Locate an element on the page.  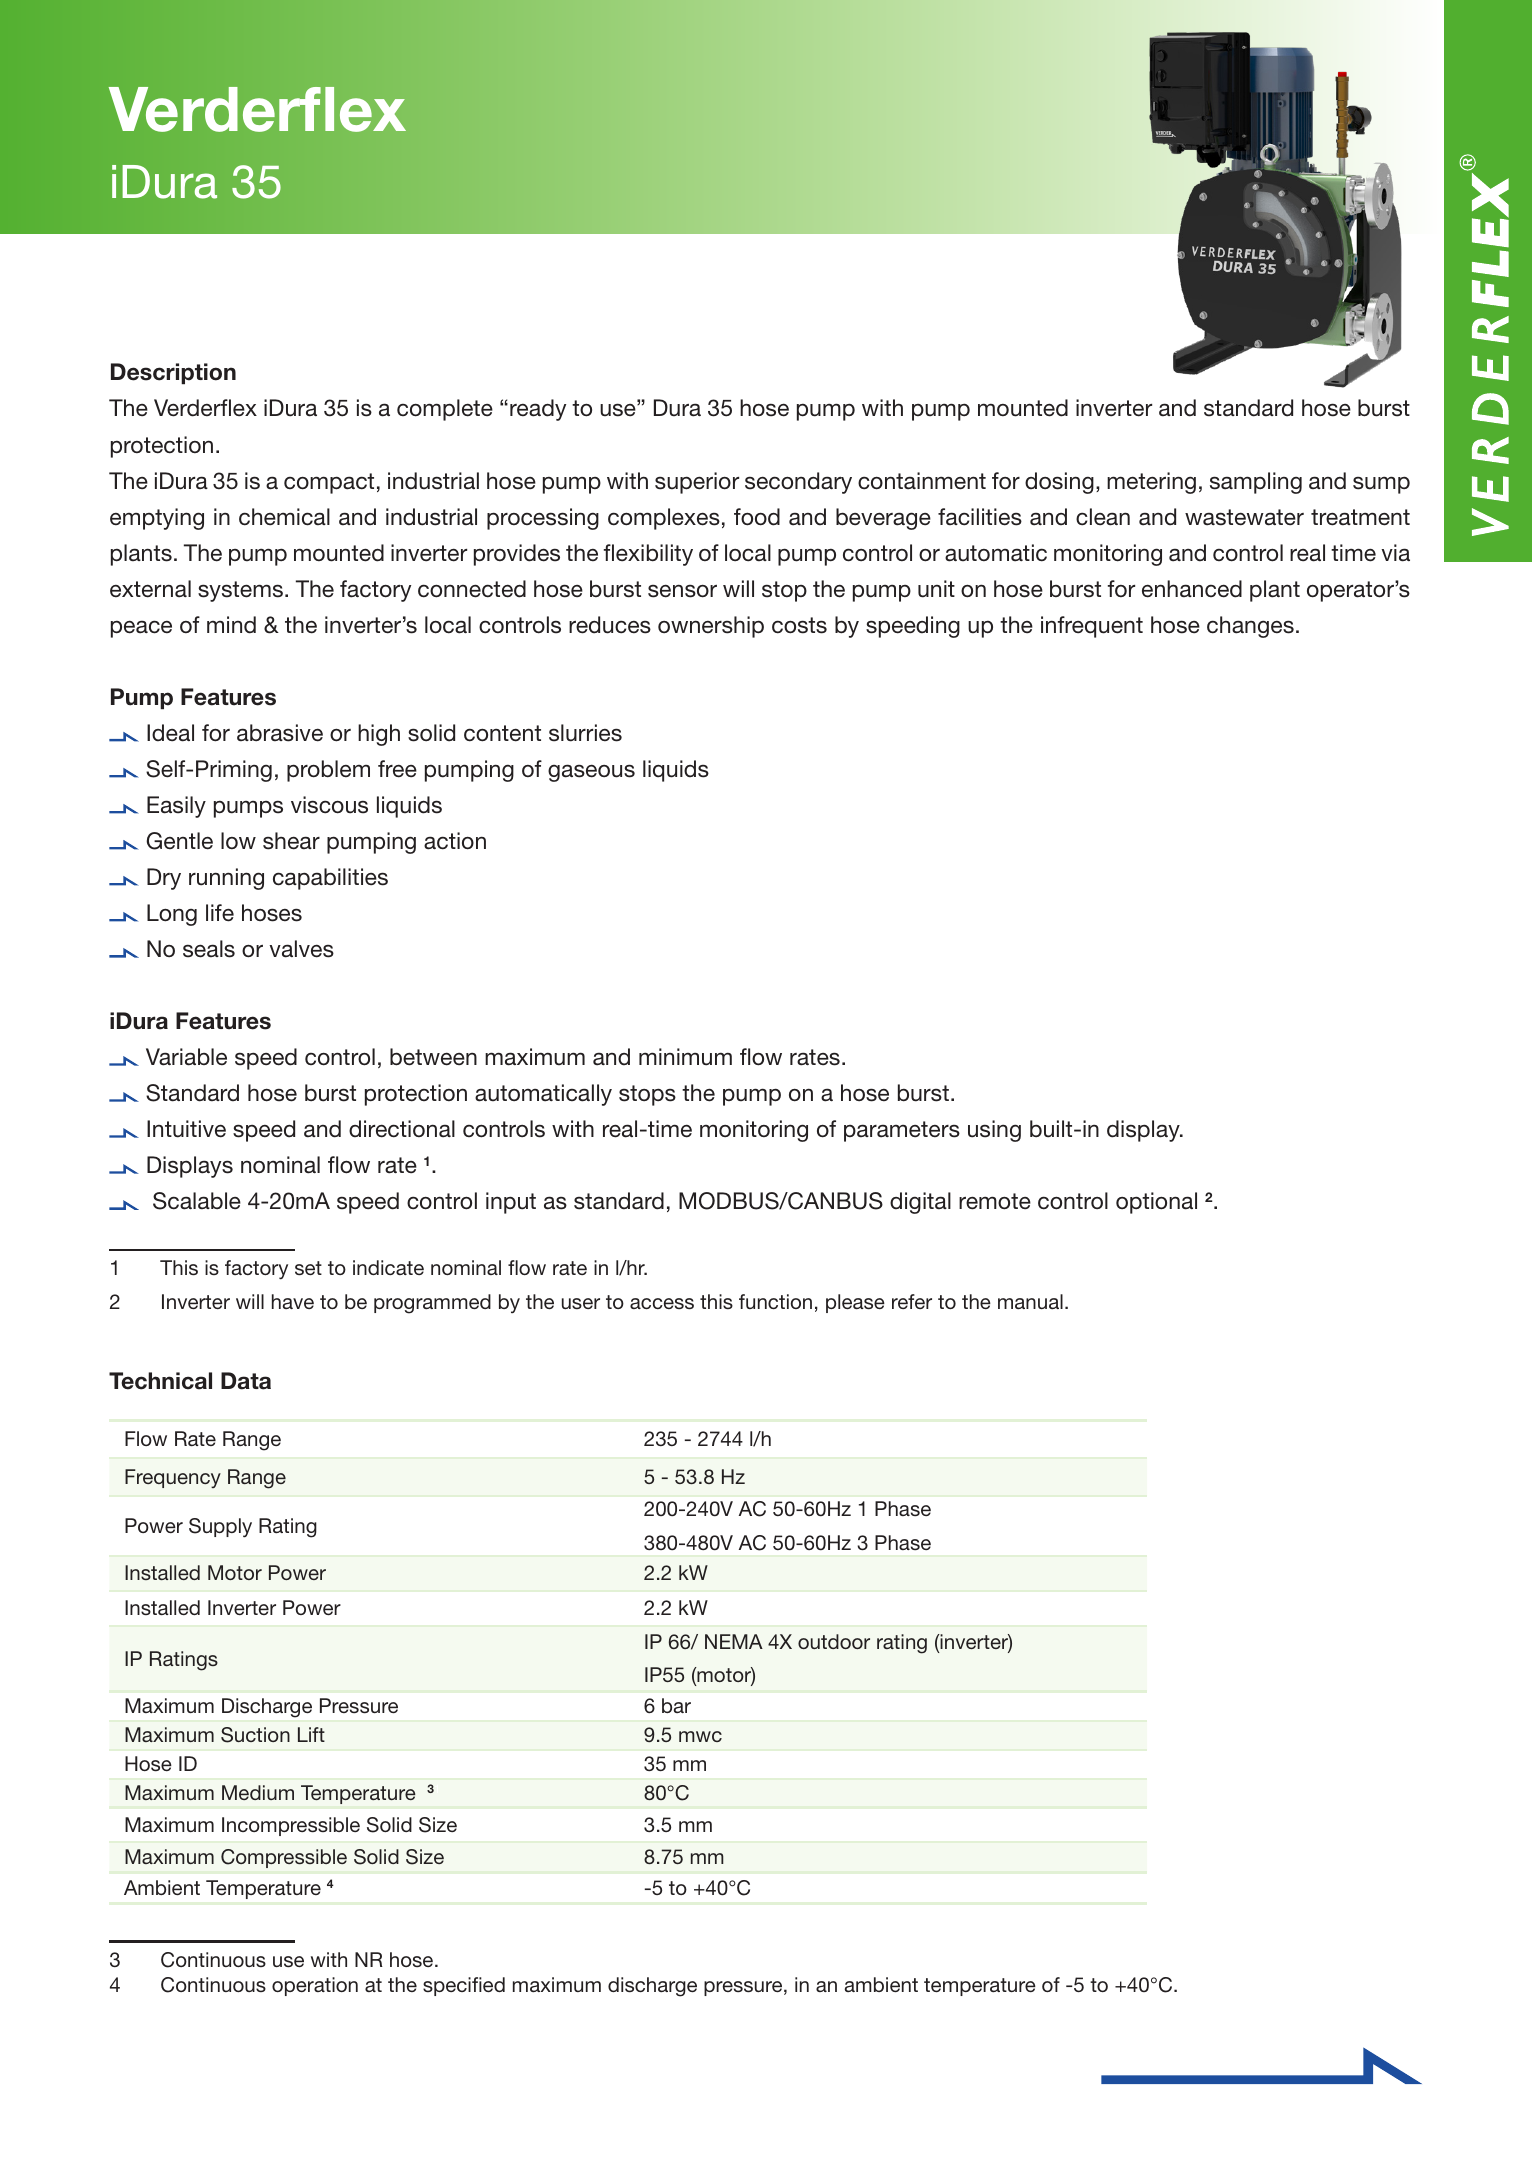
optional is located at coordinates (1156, 1203).
